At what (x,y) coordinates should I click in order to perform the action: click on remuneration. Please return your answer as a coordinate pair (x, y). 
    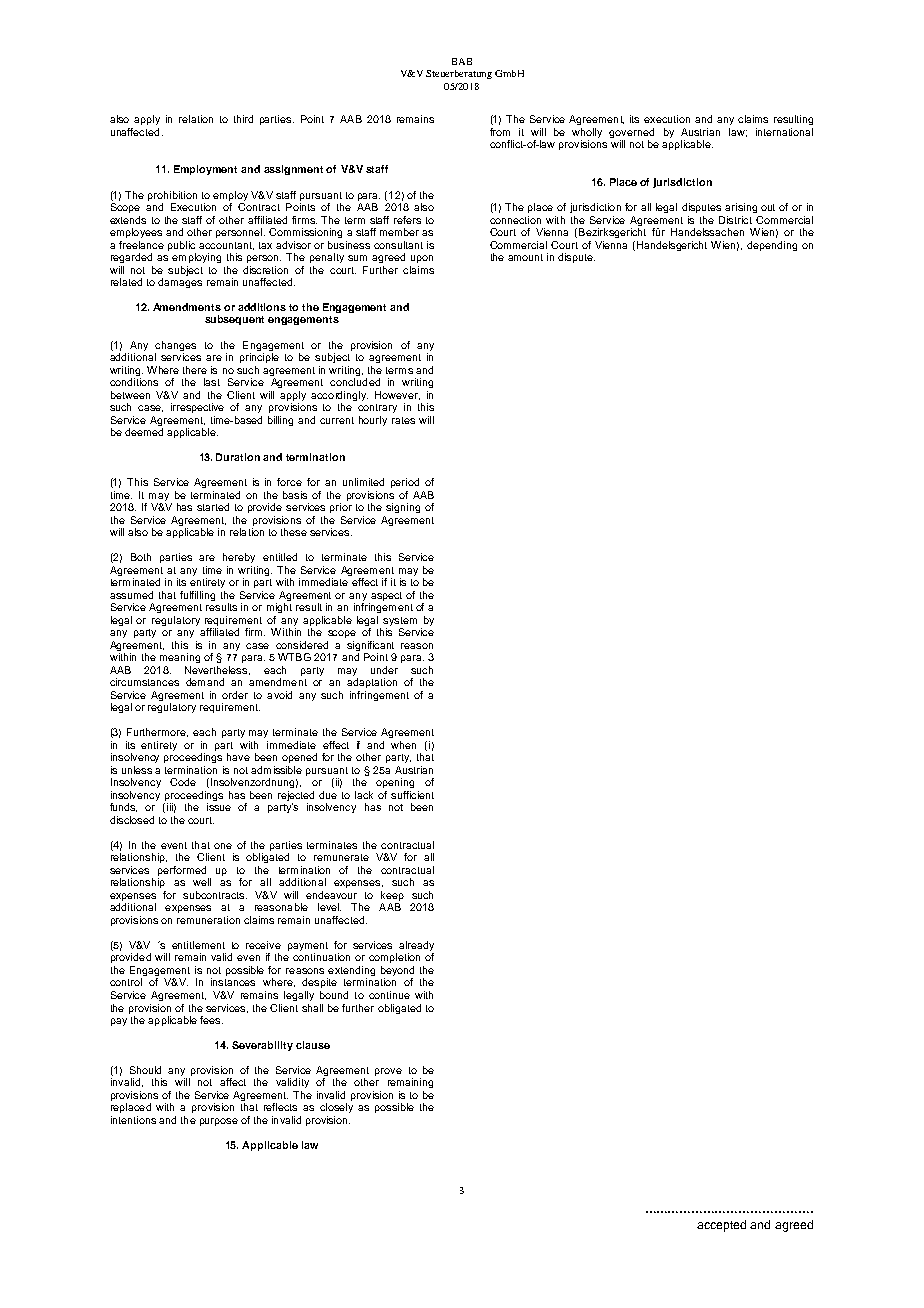
    Looking at the image, I should click on (208, 920).
